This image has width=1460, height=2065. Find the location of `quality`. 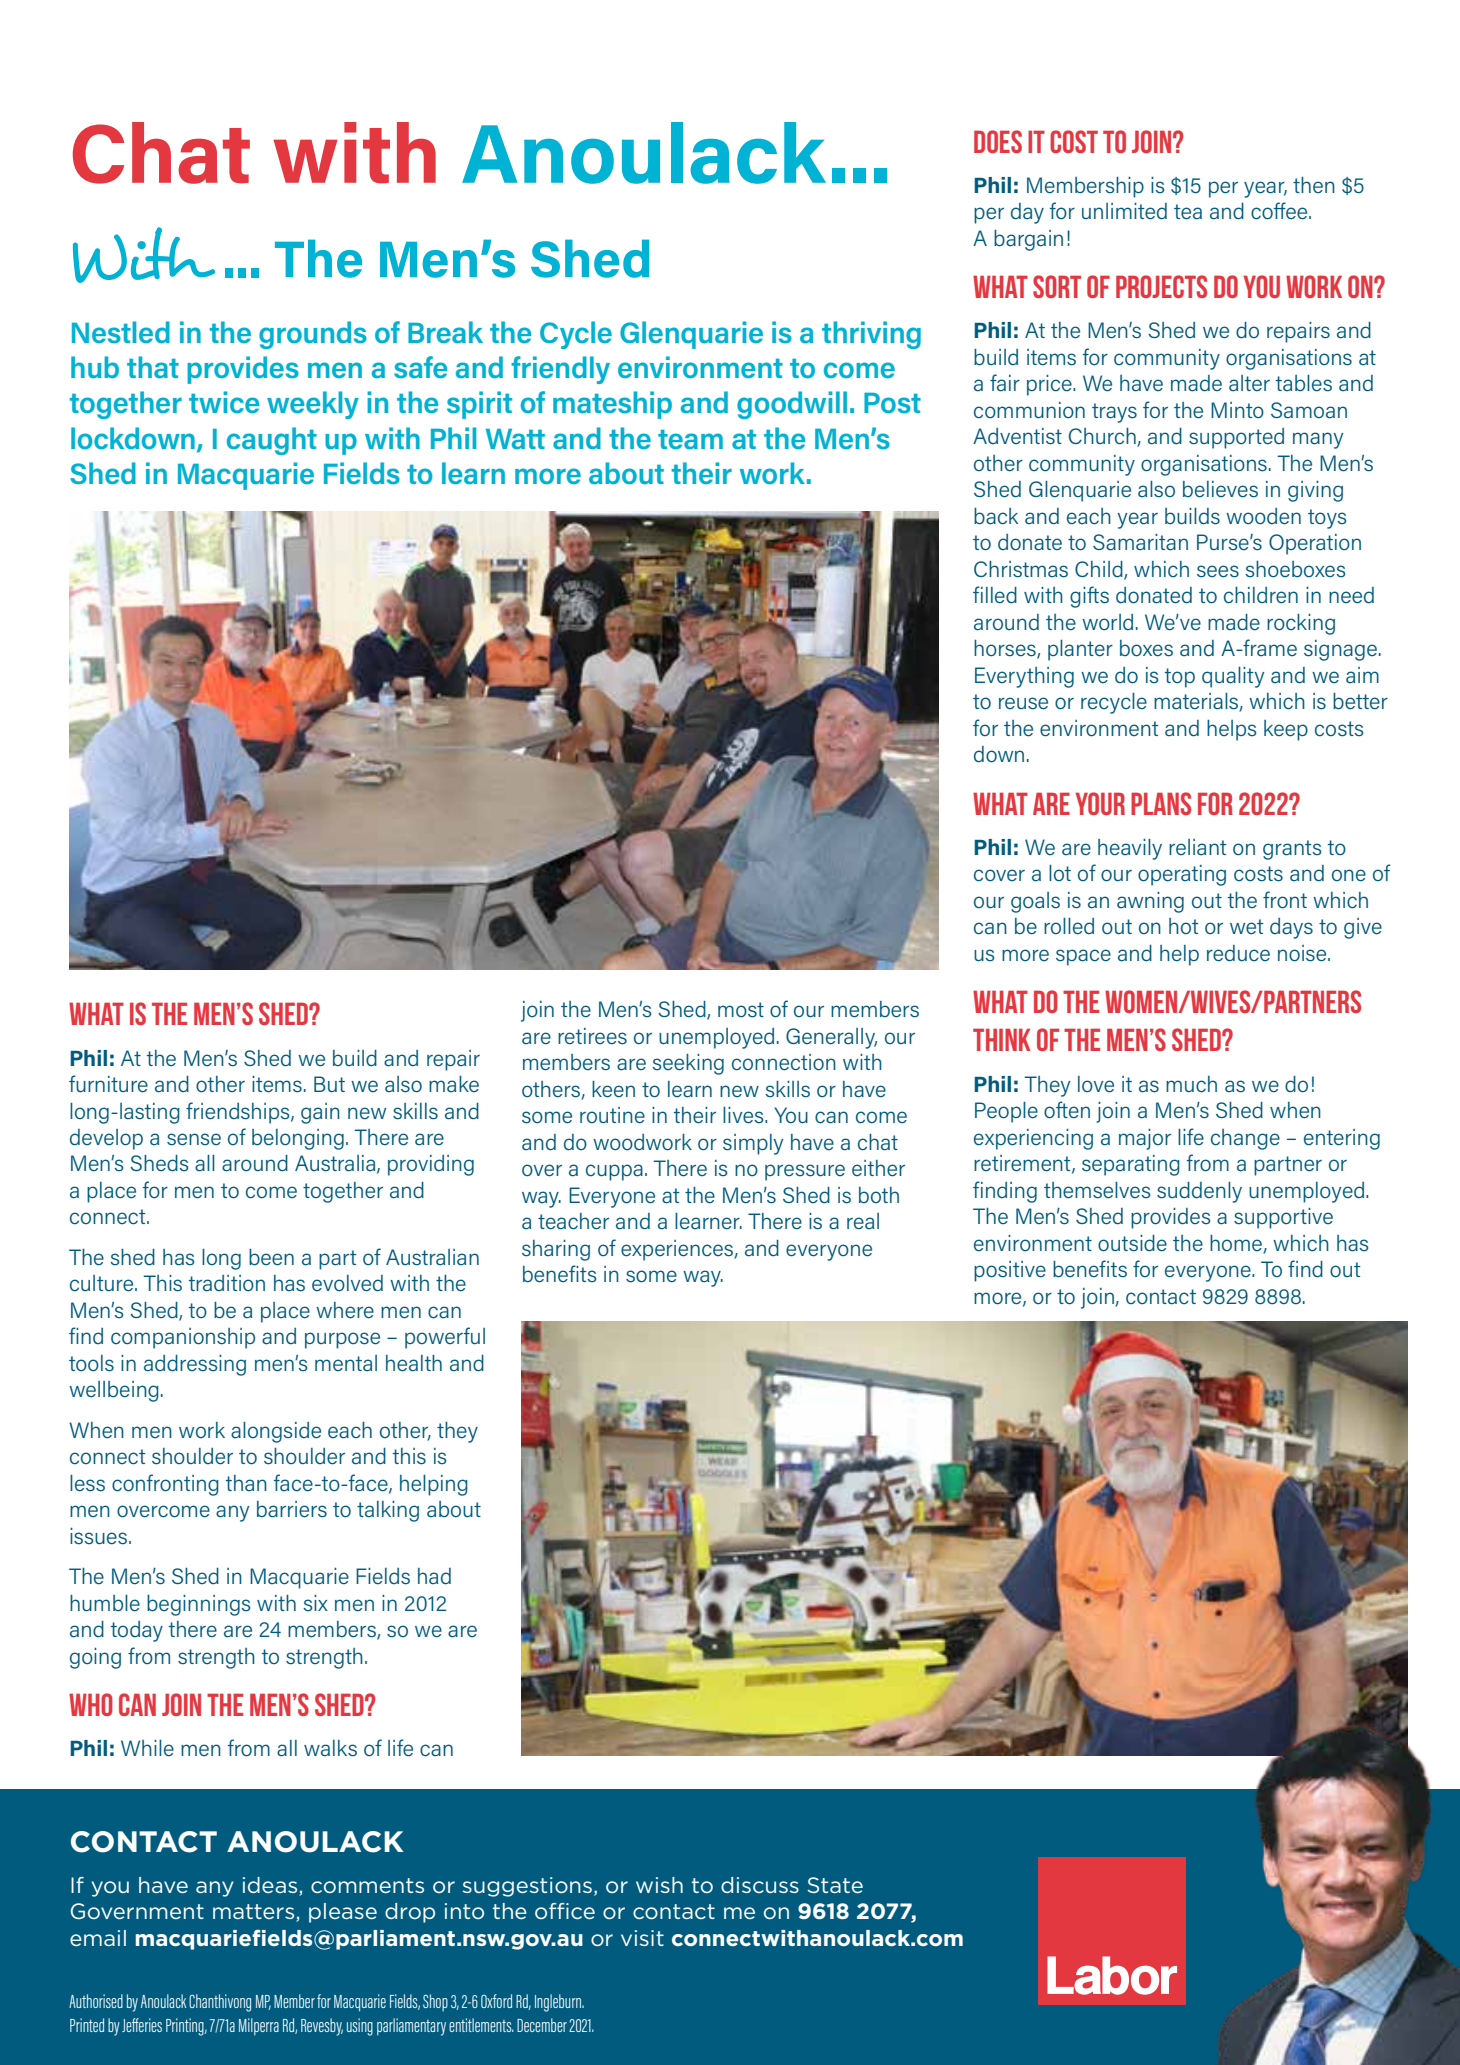

quality is located at coordinates (1233, 677).
